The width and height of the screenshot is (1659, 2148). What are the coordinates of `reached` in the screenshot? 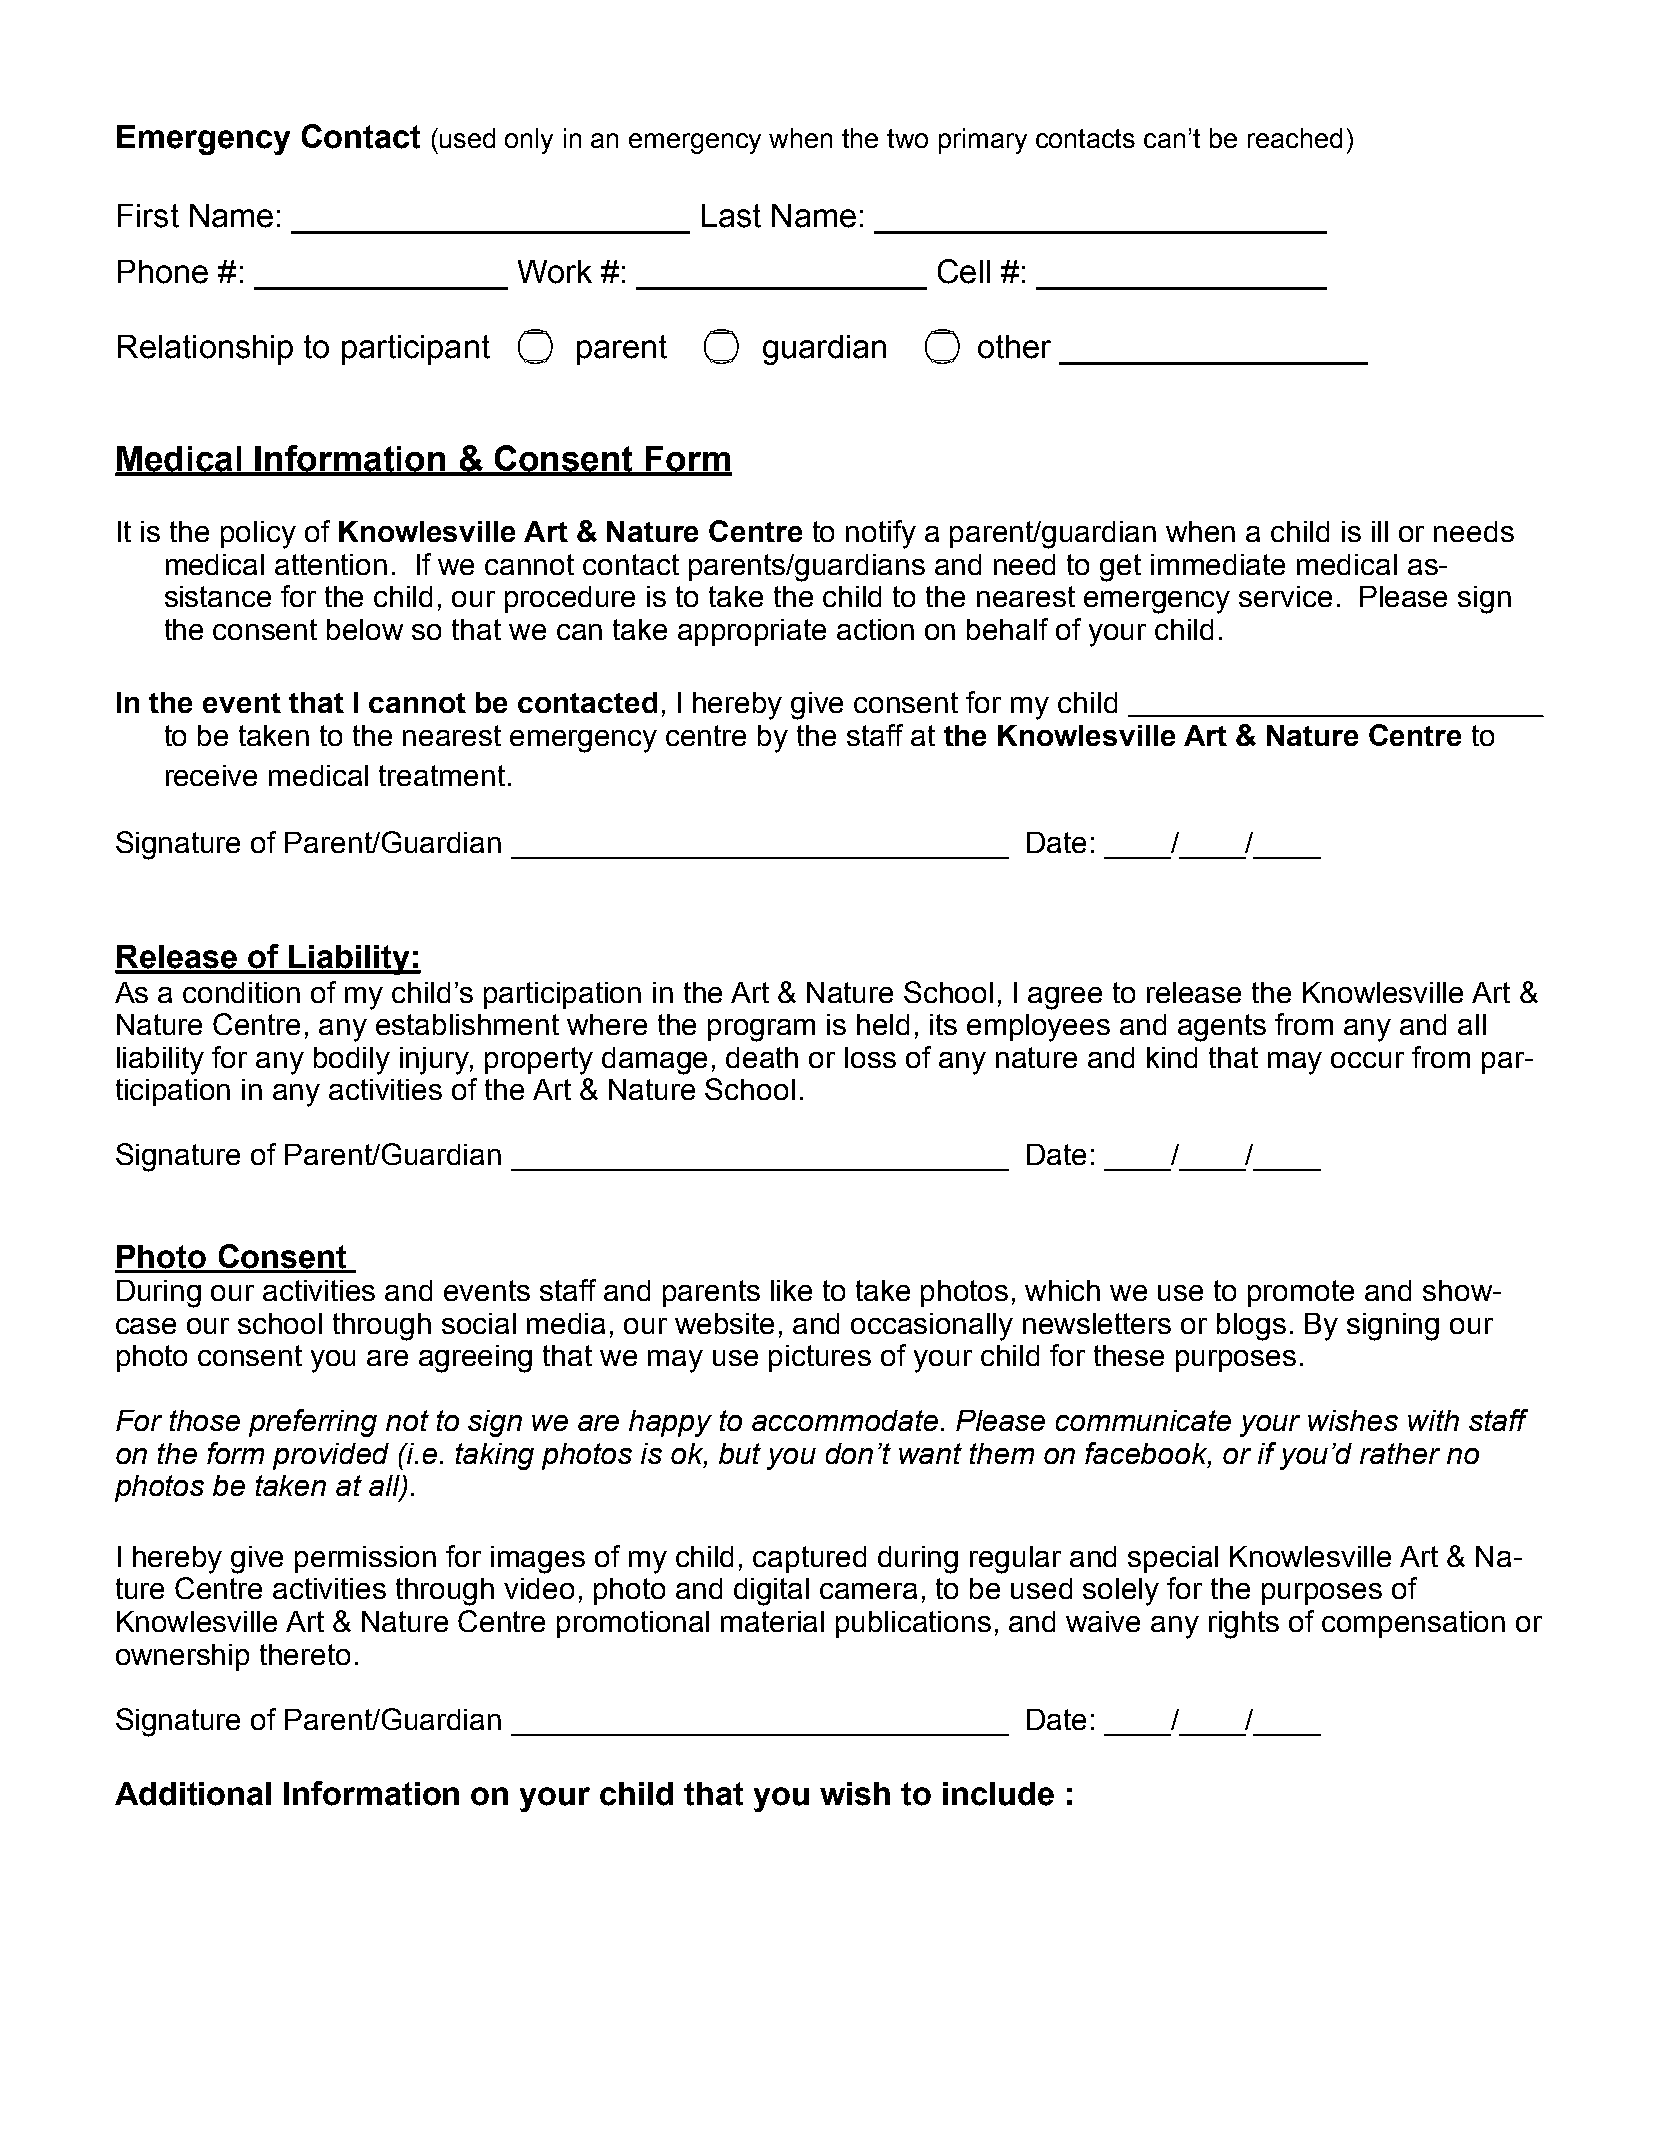 It's located at (1295, 138).
